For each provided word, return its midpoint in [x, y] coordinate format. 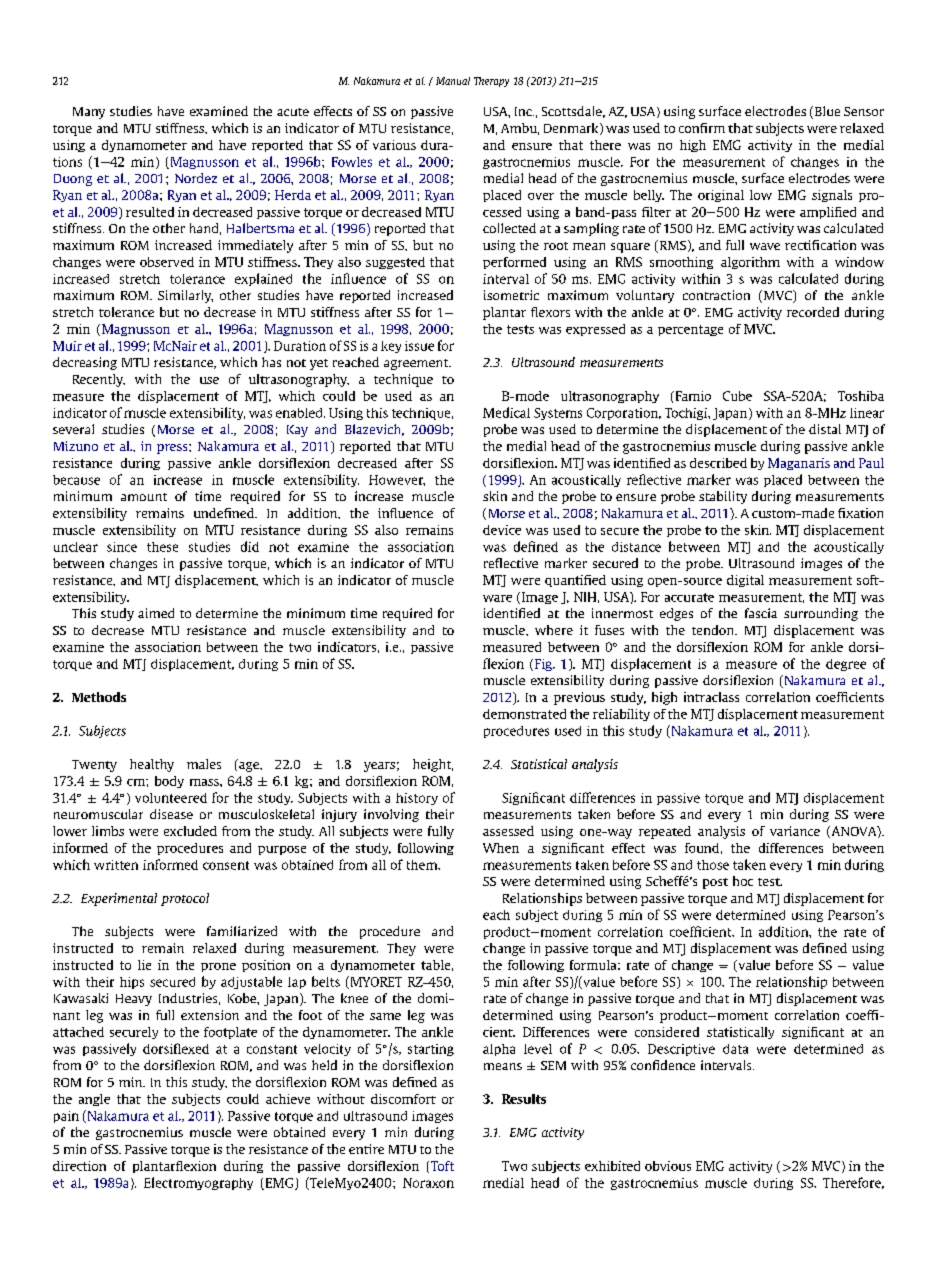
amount [144, 497]
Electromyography [198, 1183]
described [718, 463]
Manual [453, 81]
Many [89, 113]
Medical [506, 412]
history [417, 799]
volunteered [171, 798]
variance [795, 831]
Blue [827, 111]
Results [524, 1099]
